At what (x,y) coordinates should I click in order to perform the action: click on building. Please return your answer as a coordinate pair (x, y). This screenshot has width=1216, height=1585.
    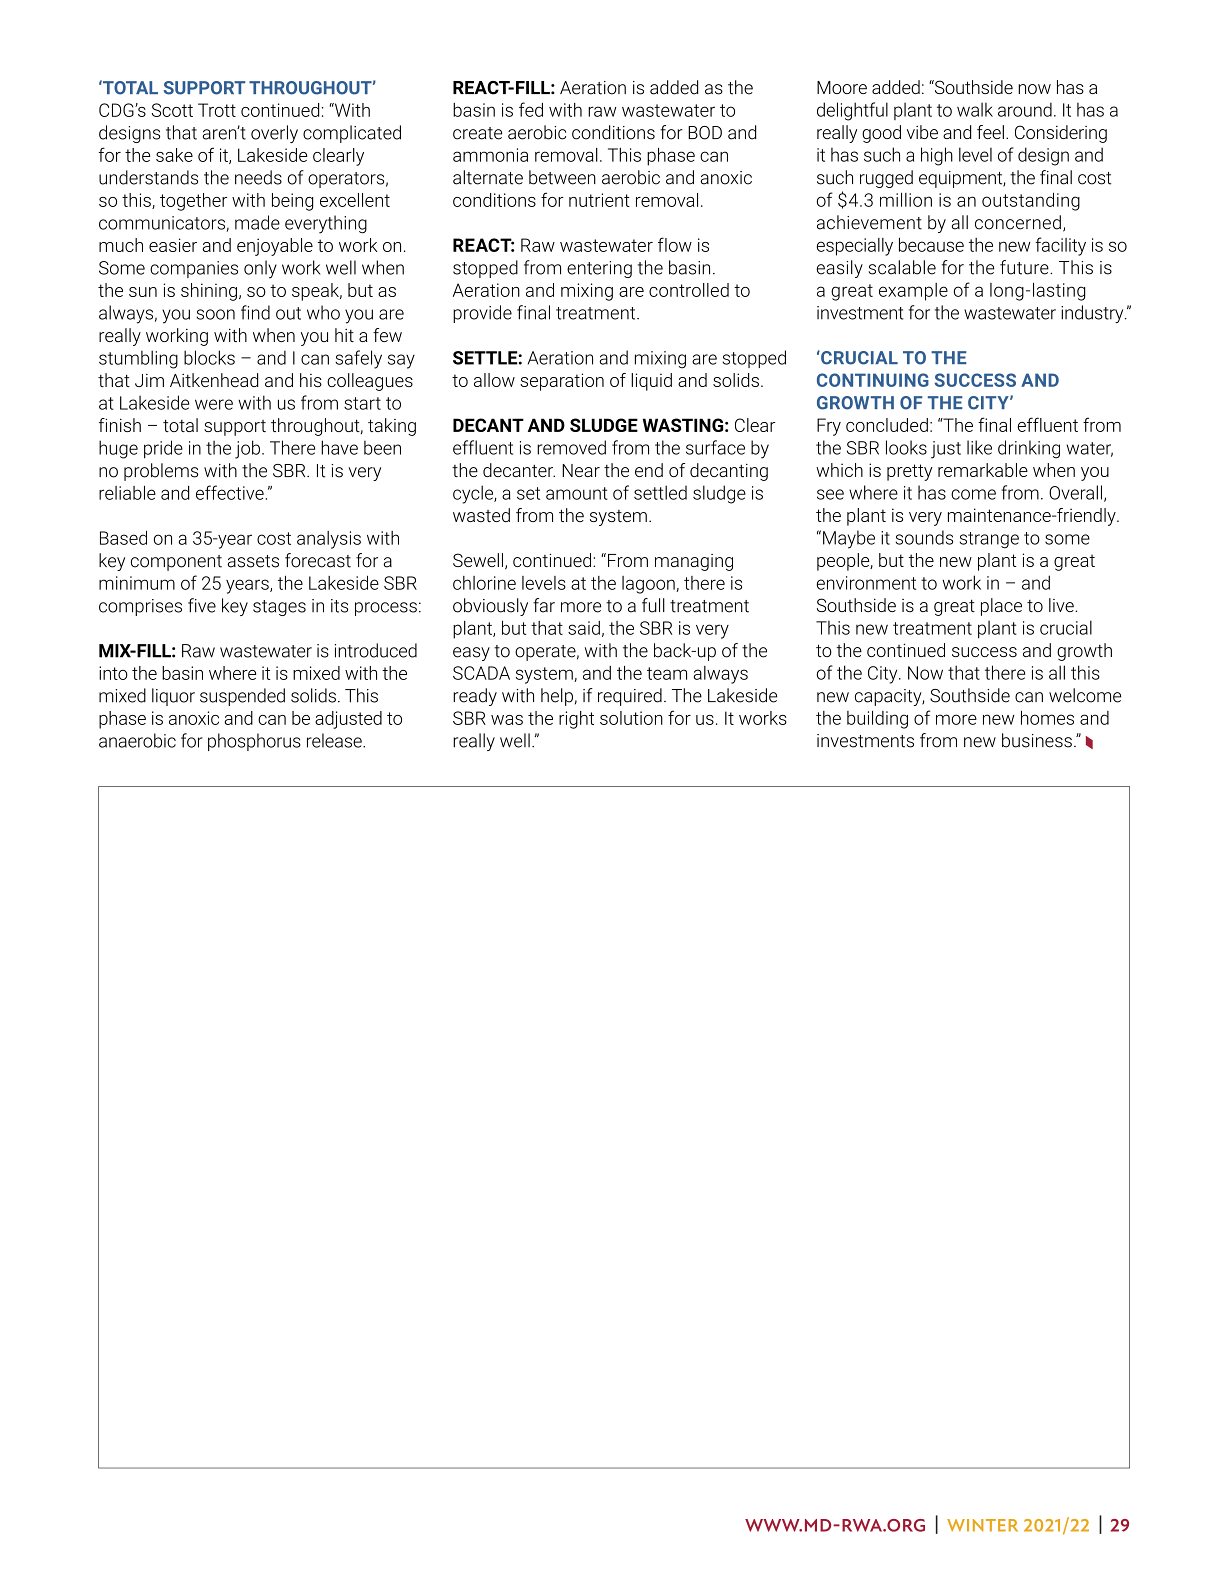
    Looking at the image, I should click on (877, 720).
